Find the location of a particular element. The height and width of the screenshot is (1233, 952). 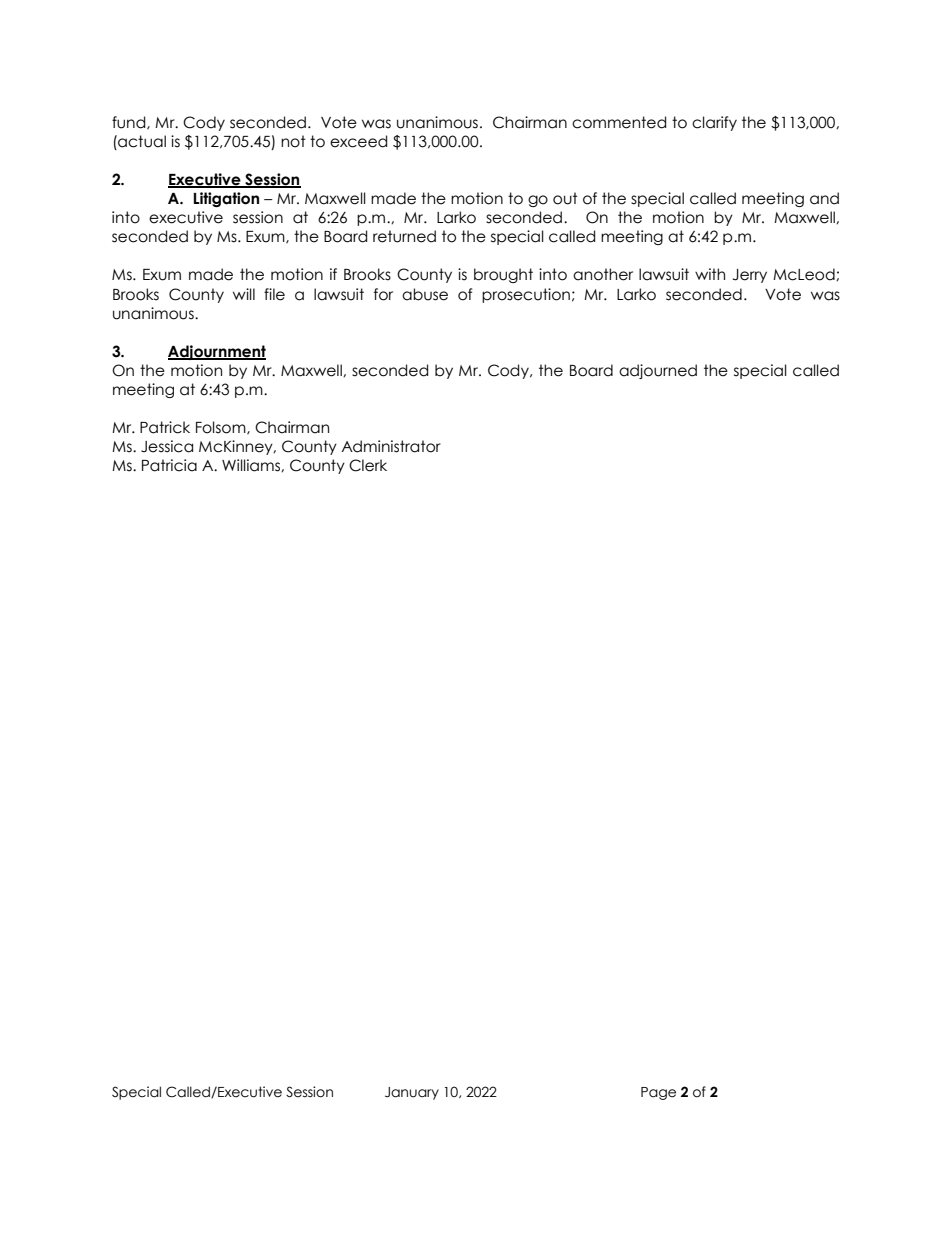

Patricia is located at coordinates (169, 465).
